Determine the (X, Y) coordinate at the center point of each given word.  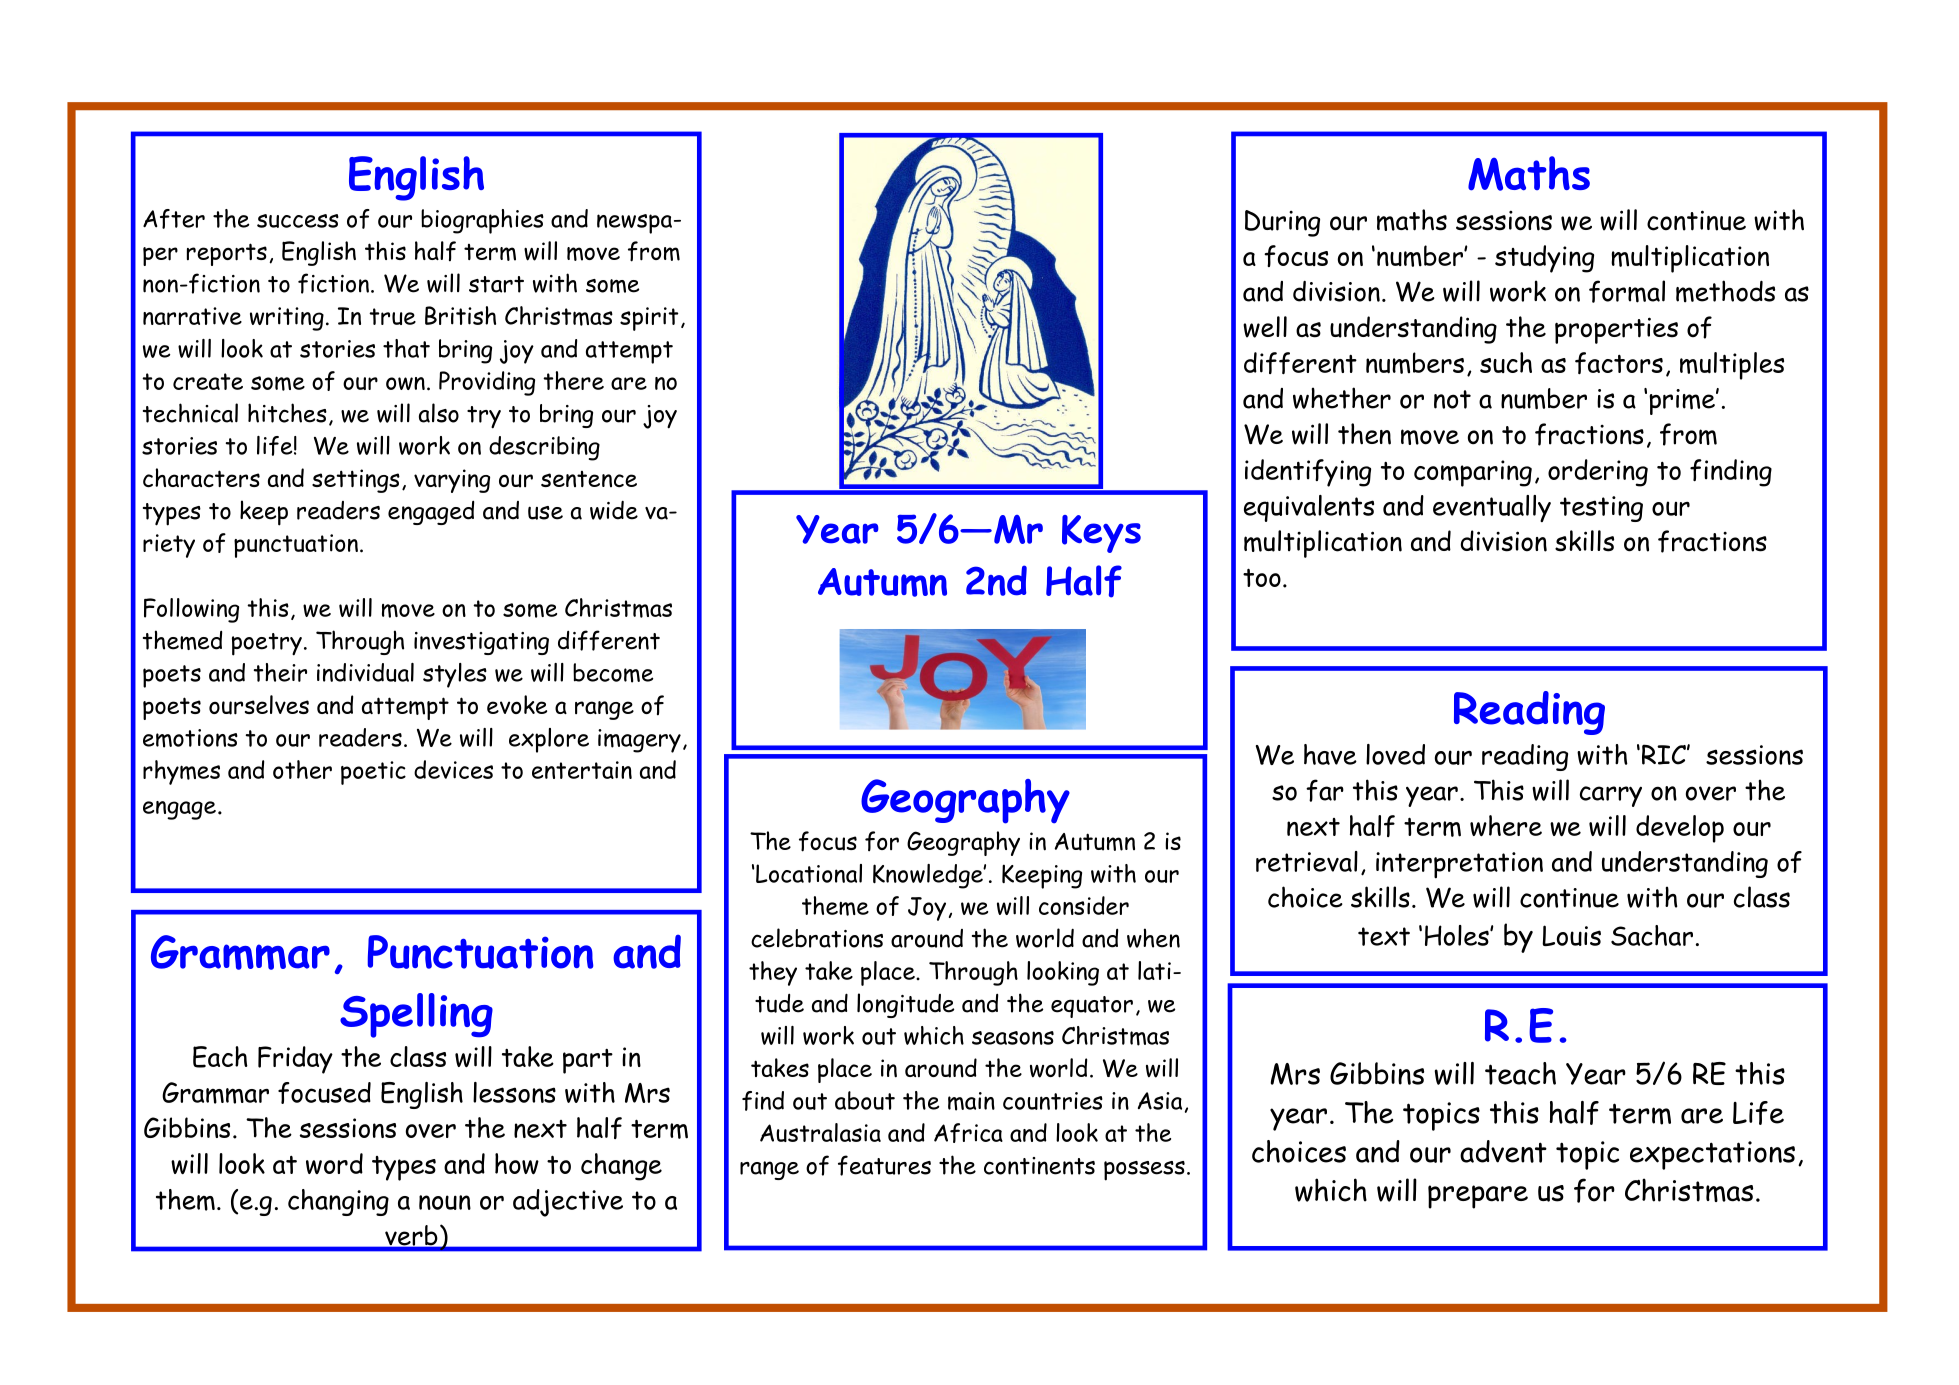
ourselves (259, 705)
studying (1544, 259)
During (1282, 223)
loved (1395, 754)
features (884, 1165)
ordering (1598, 473)
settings (356, 481)
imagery (639, 741)
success (298, 221)
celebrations (817, 938)
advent (1503, 1151)
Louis (1571, 935)
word (334, 1163)
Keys (1101, 534)
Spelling (416, 1015)
